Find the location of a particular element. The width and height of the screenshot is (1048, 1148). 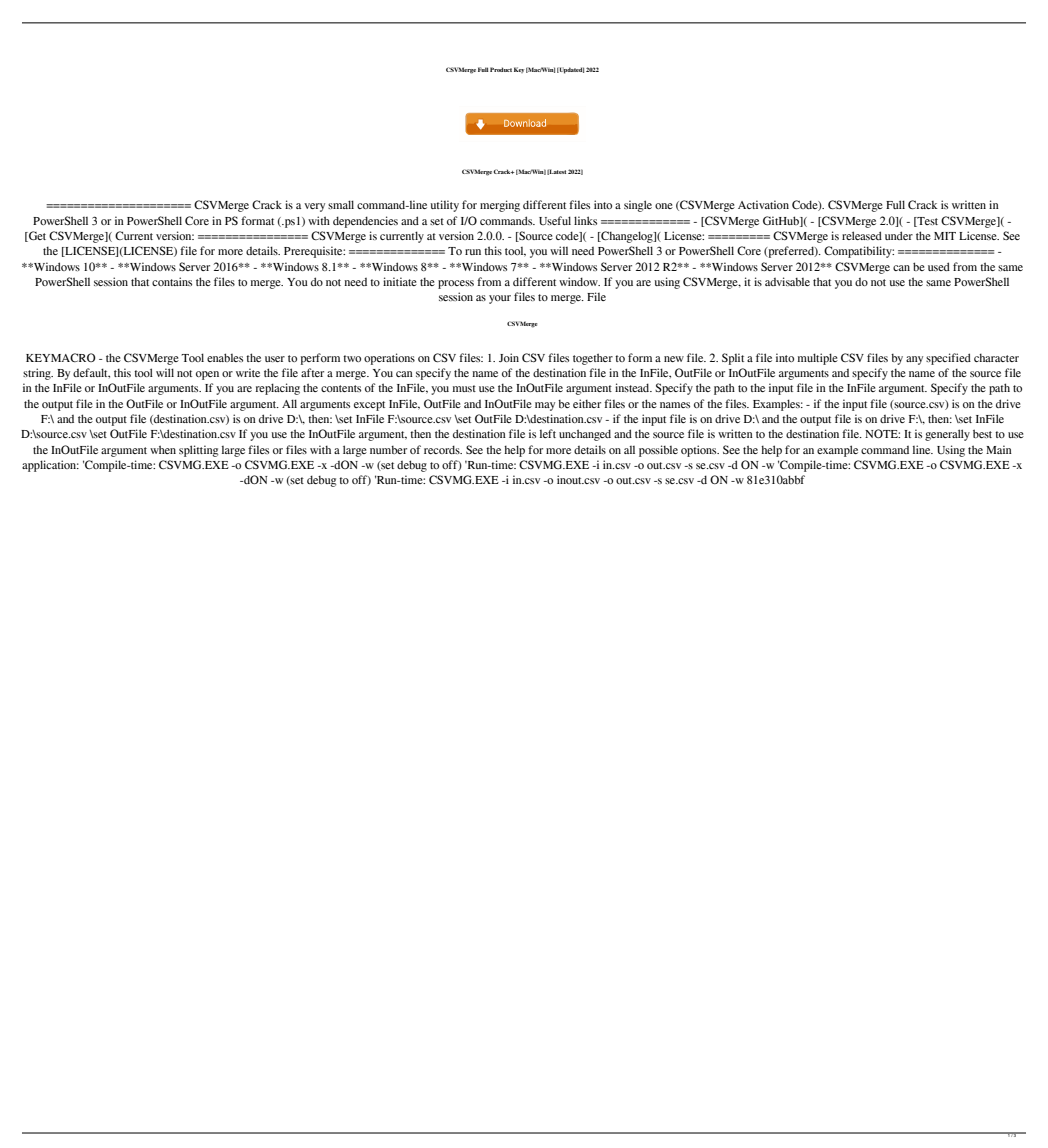

Activation is located at coordinates (763, 204).
